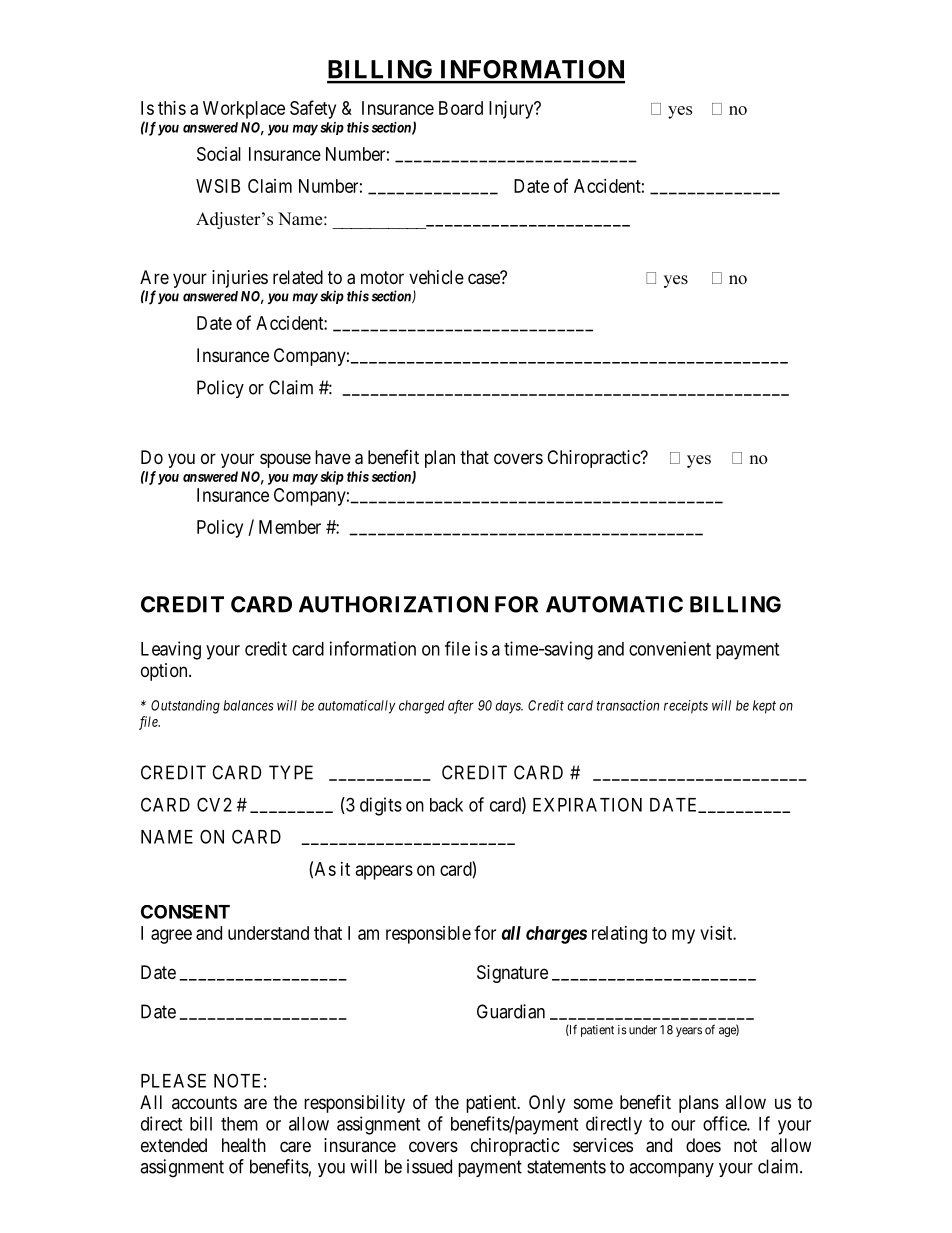 This screenshot has width=952, height=1233. Describe the element at coordinates (219, 154) in the screenshot. I see `Social` at that location.
